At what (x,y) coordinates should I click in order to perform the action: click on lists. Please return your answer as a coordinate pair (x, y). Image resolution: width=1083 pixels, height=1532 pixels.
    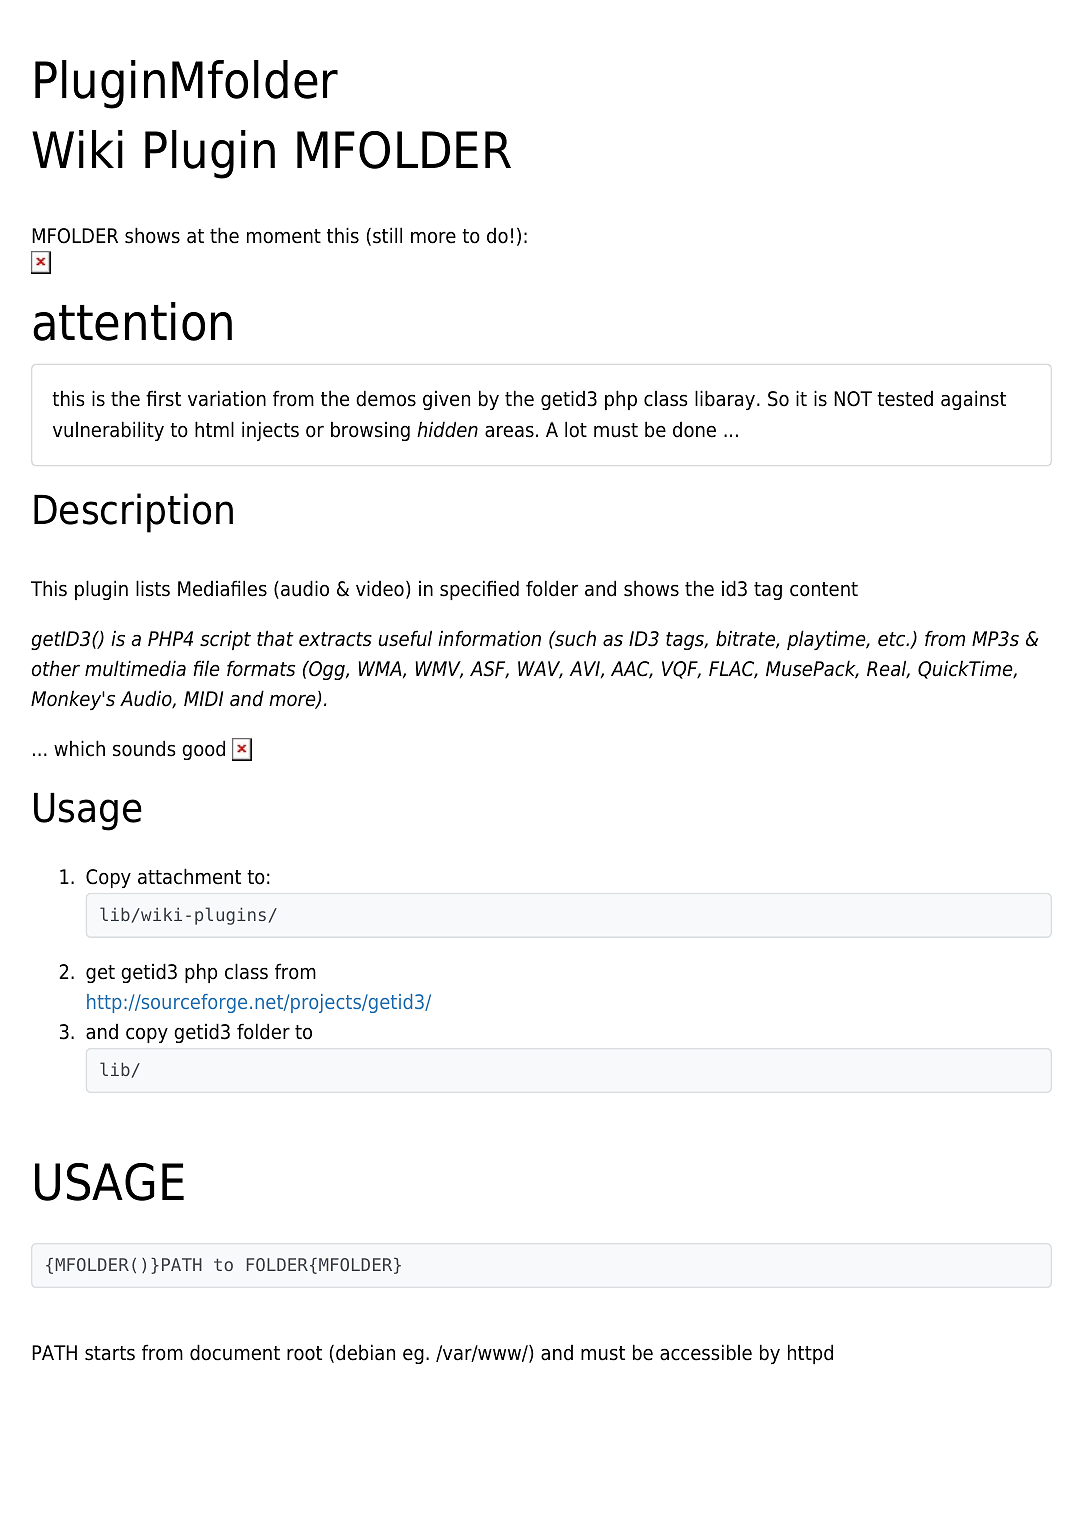
    Looking at the image, I should click on (153, 588).
